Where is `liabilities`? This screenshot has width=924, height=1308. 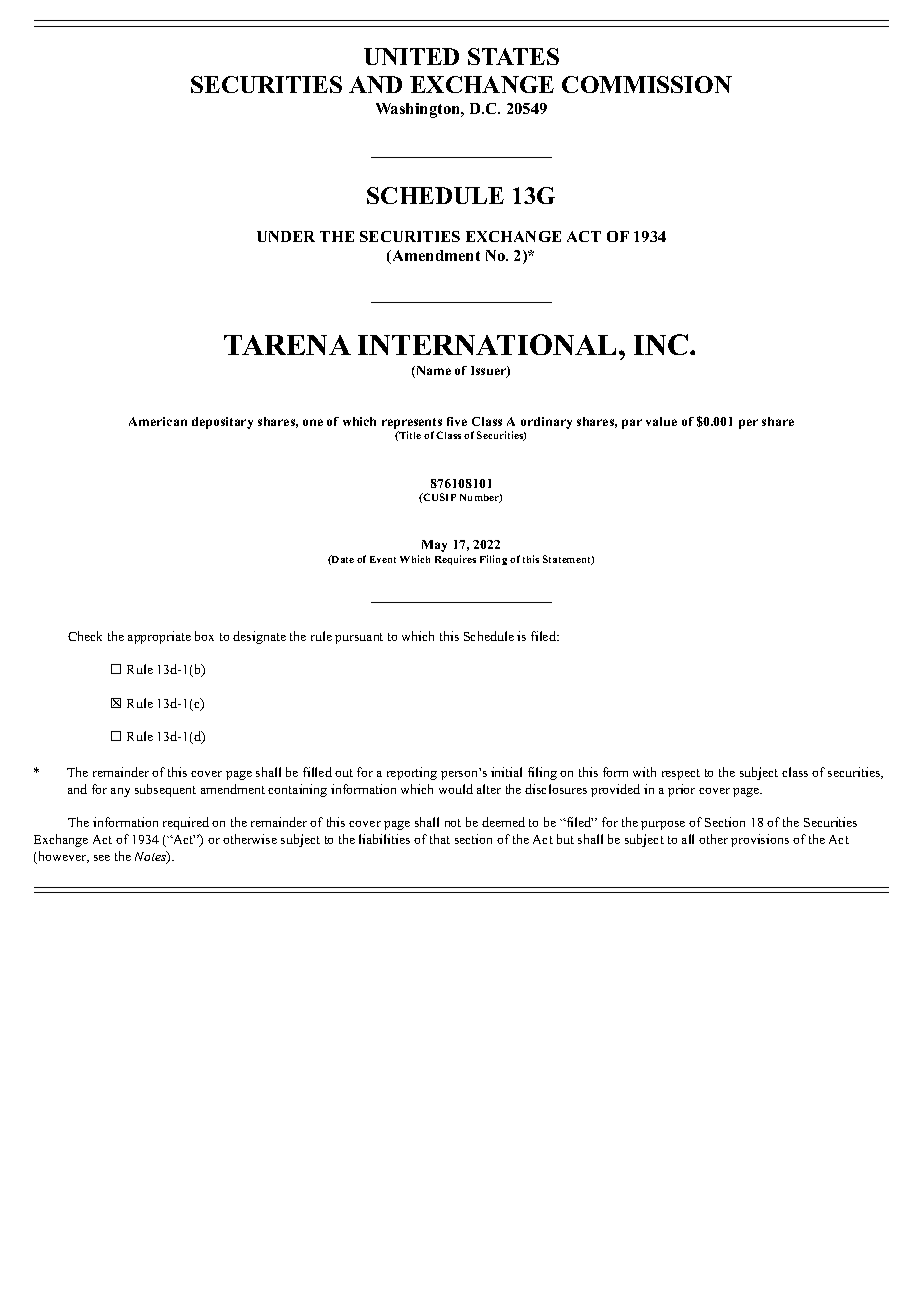 liabilities is located at coordinates (384, 839).
